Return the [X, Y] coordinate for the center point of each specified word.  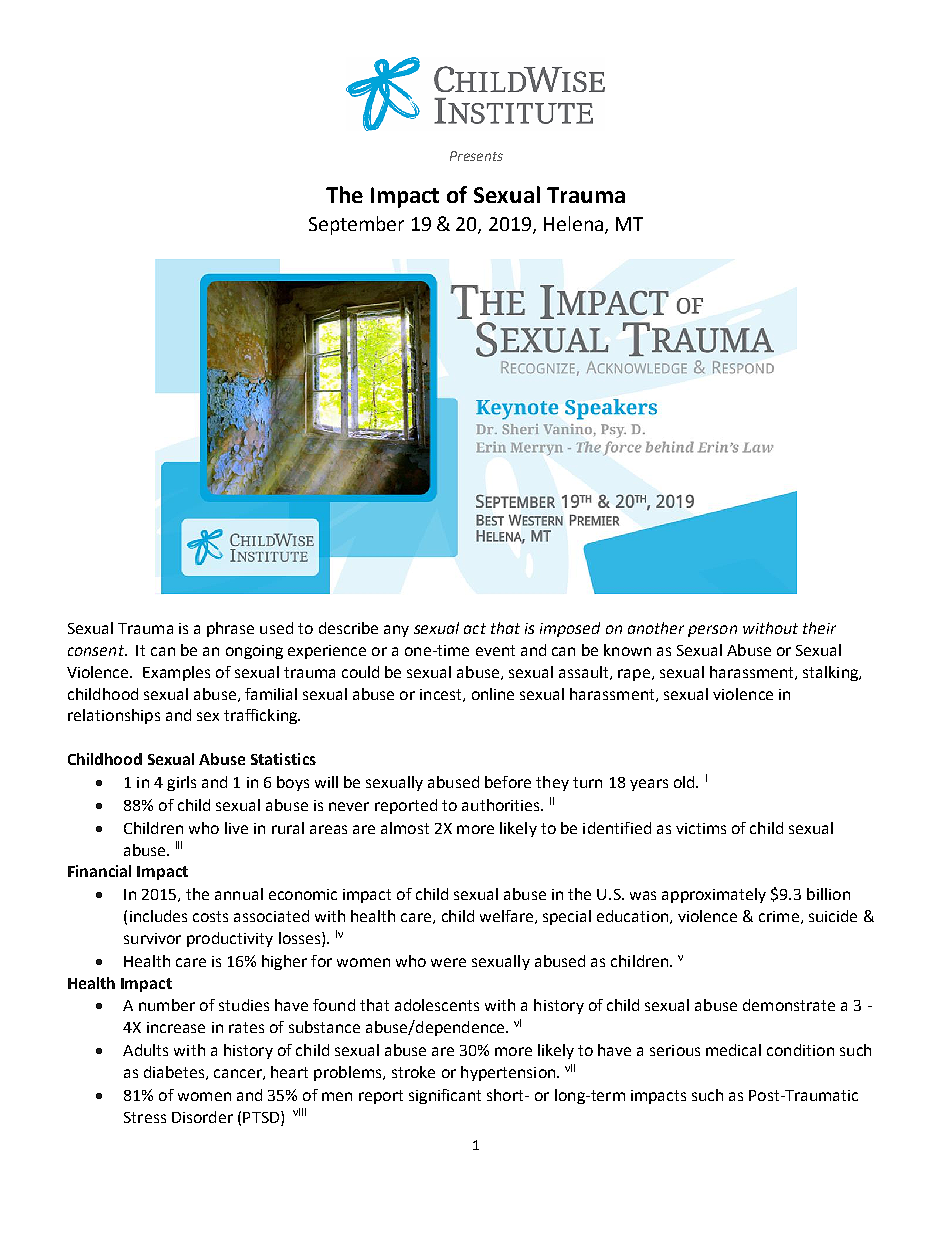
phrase [230, 629]
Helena [573, 223]
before [508, 782]
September [356, 225]
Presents [476, 156]
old [685, 782]
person [712, 631]
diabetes [175, 1073]
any [396, 631]
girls [181, 783]
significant [445, 1096]
